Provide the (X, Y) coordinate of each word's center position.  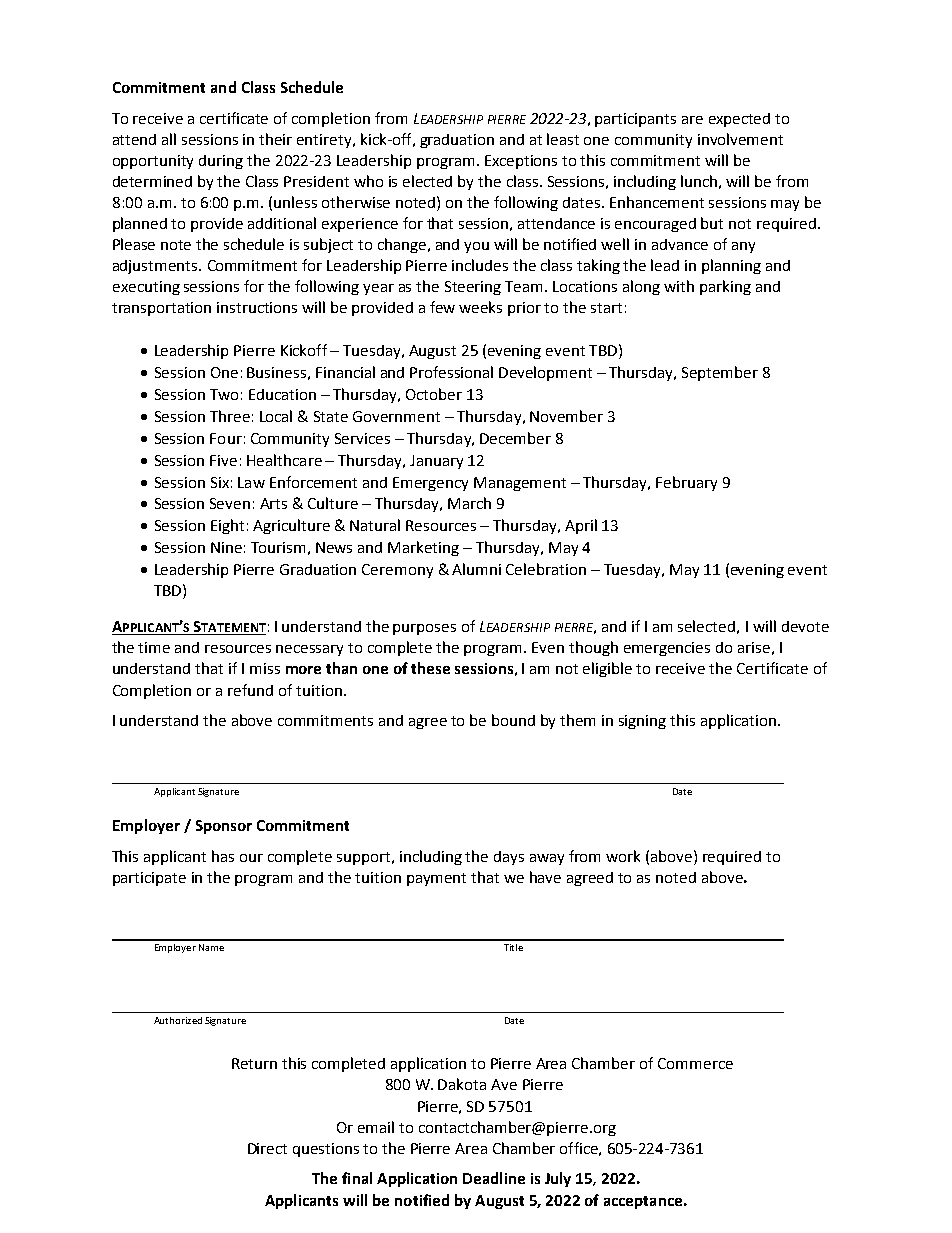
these (430, 668)
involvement (740, 139)
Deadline (494, 1178)
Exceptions (521, 162)
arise (754, 647)
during (221, 162)
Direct (267, 1148)
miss (265, 668)
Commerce (695, 1063)
